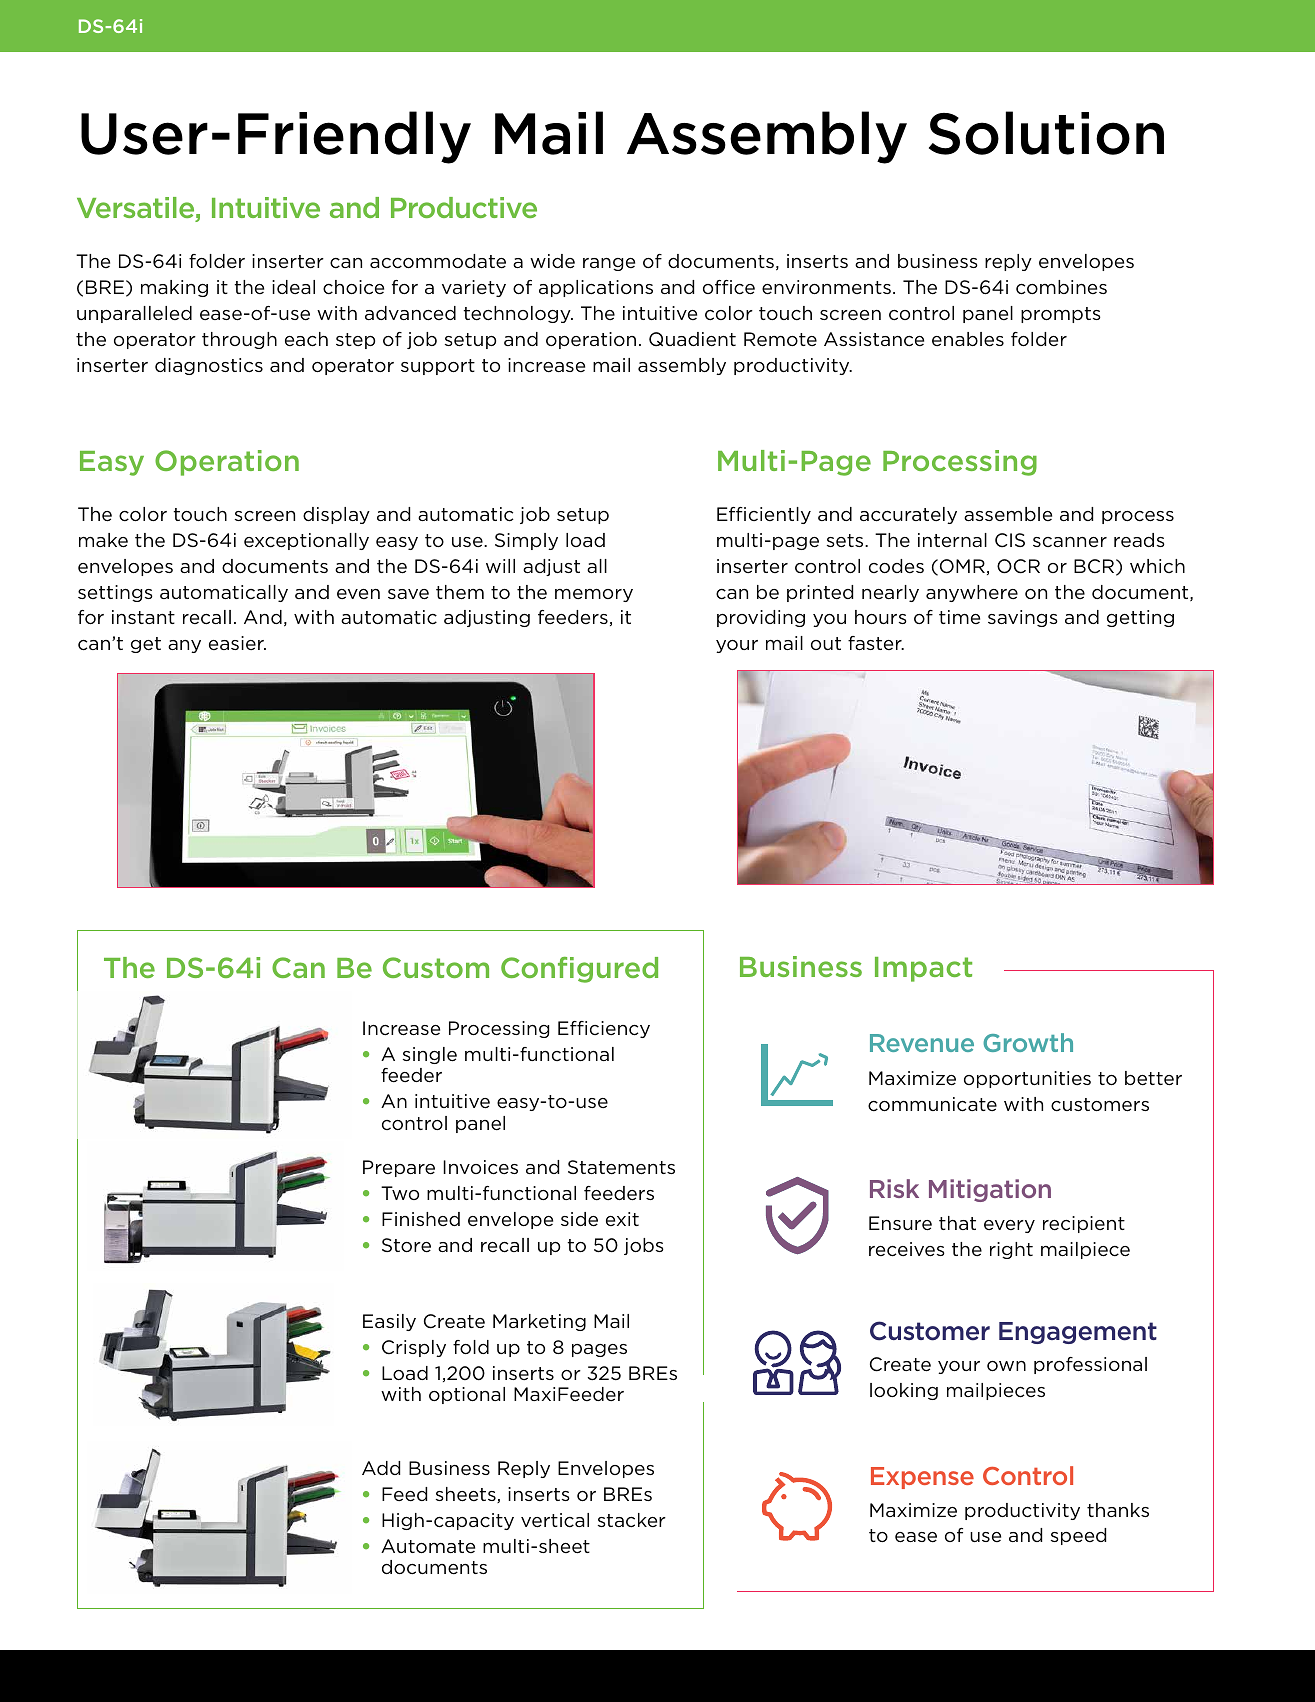 The height and width of the screenshot is (1702, 1315). Describe the element at coordinates (923, 969) in the screenshot. I see `Impact` at that location.
